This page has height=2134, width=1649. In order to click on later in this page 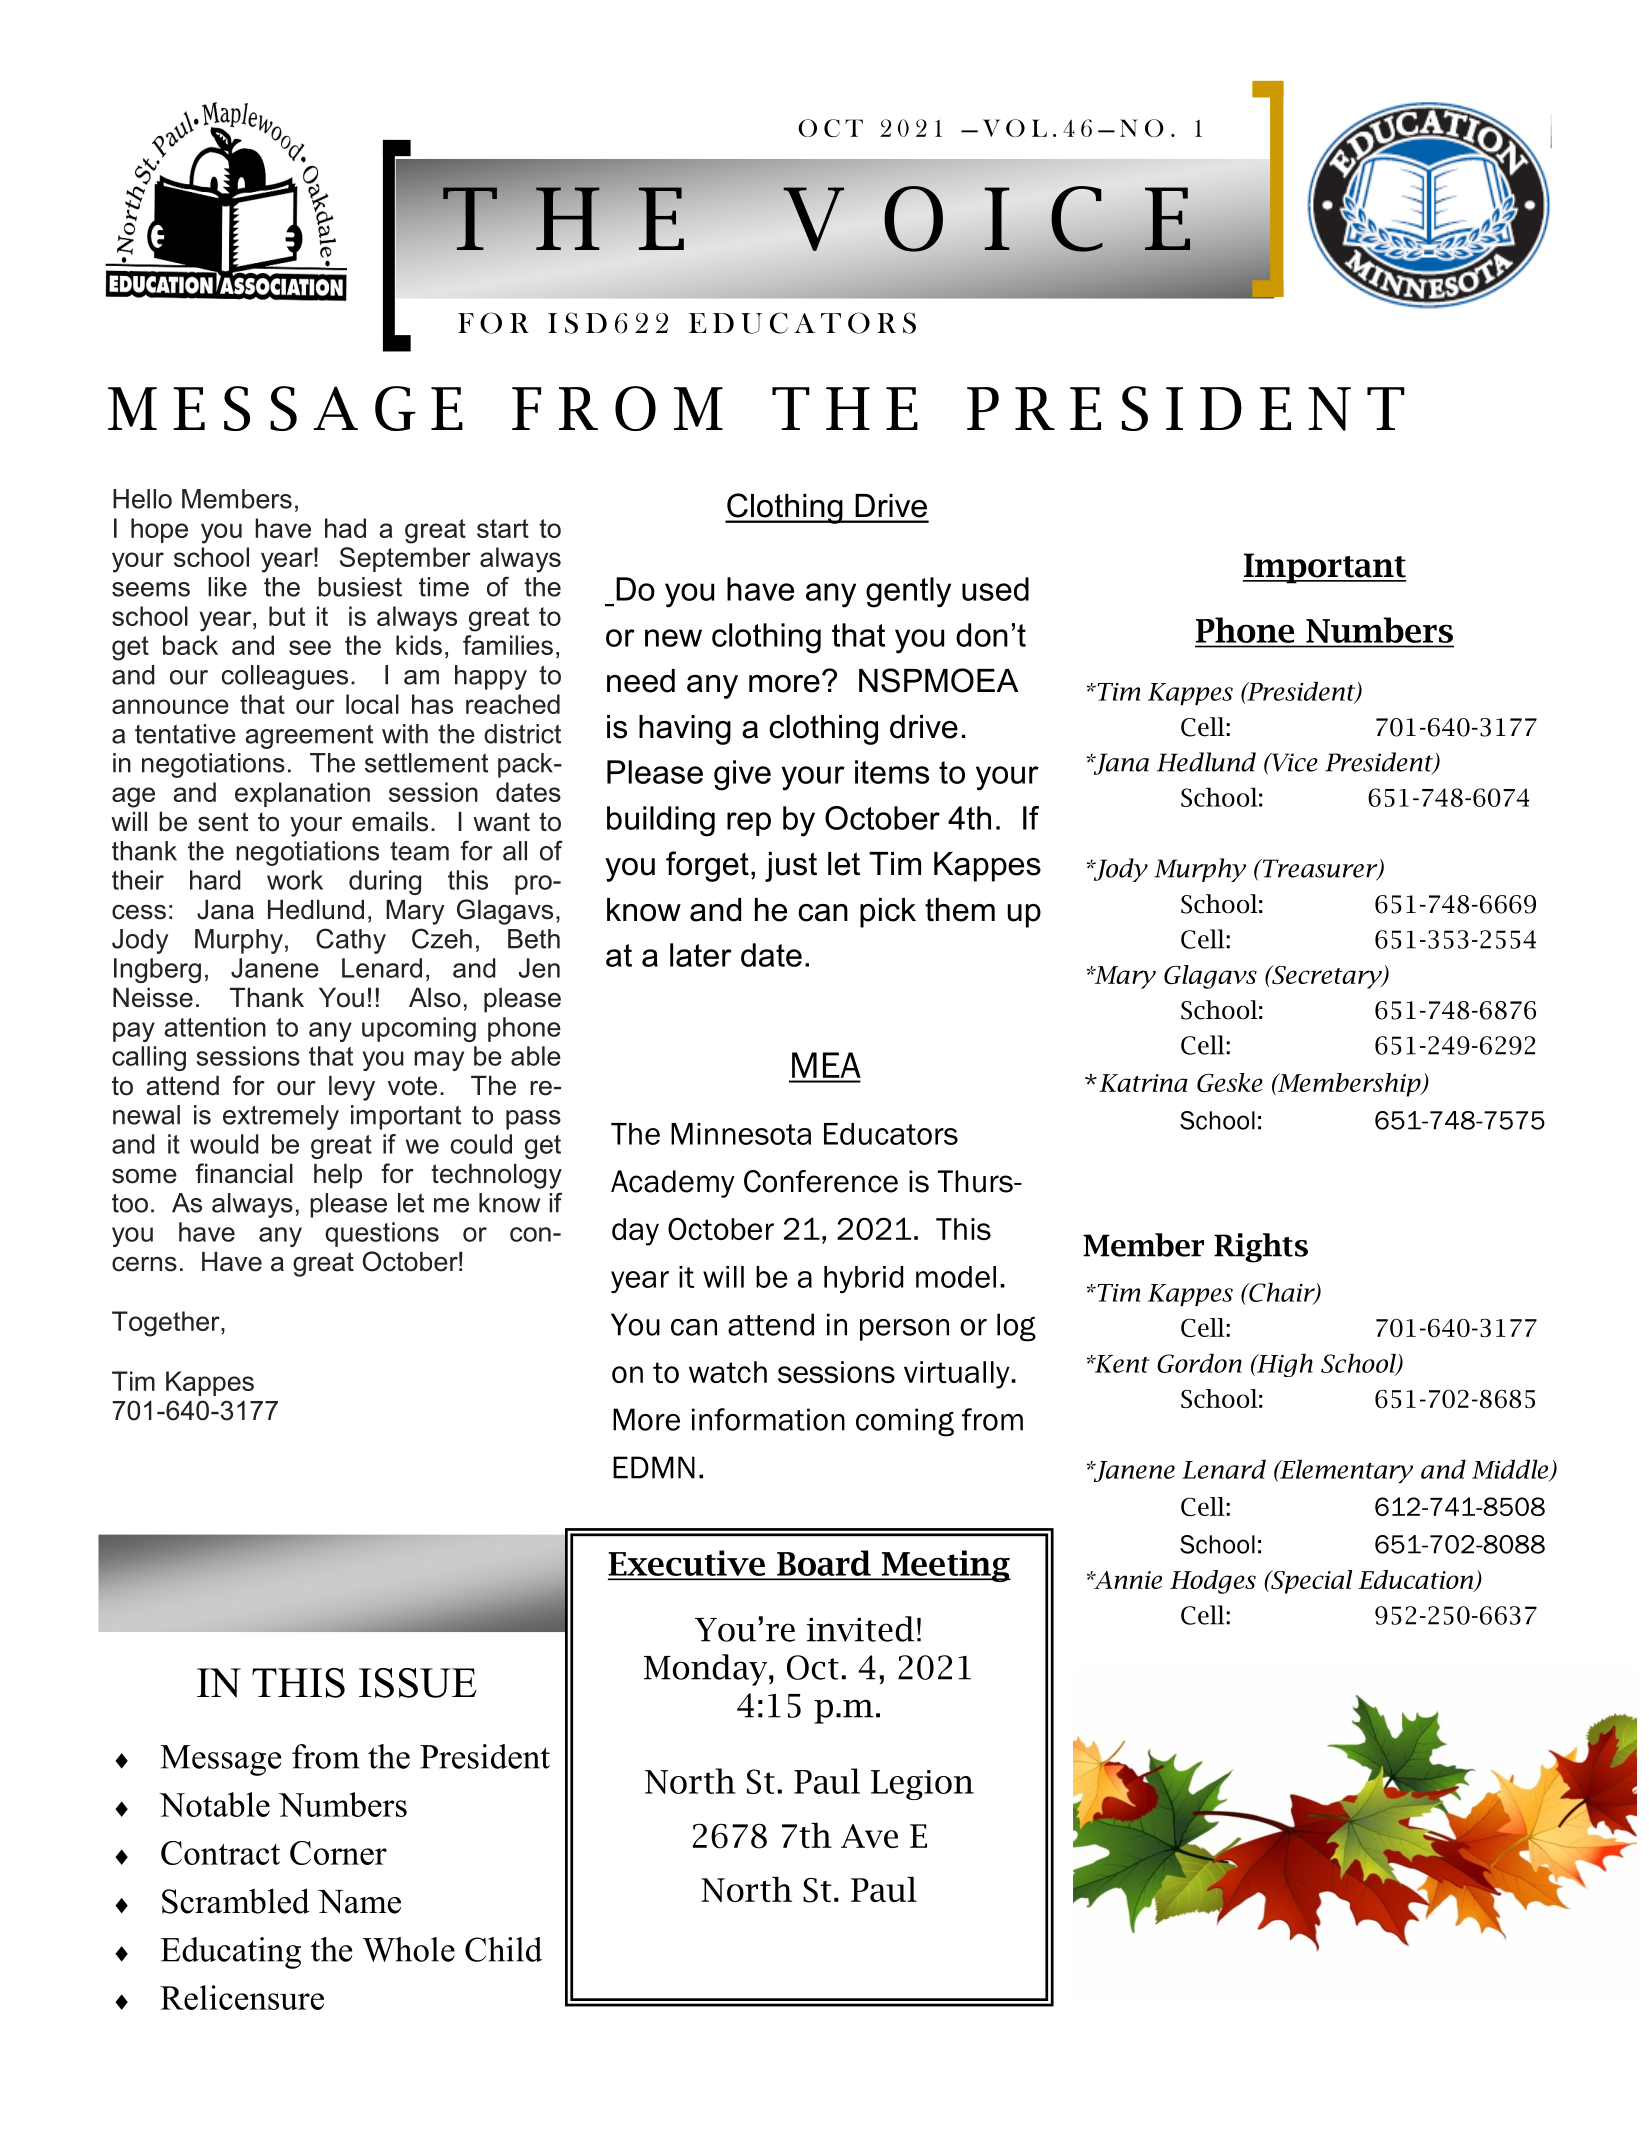, I will do `click(701, 955)`.
